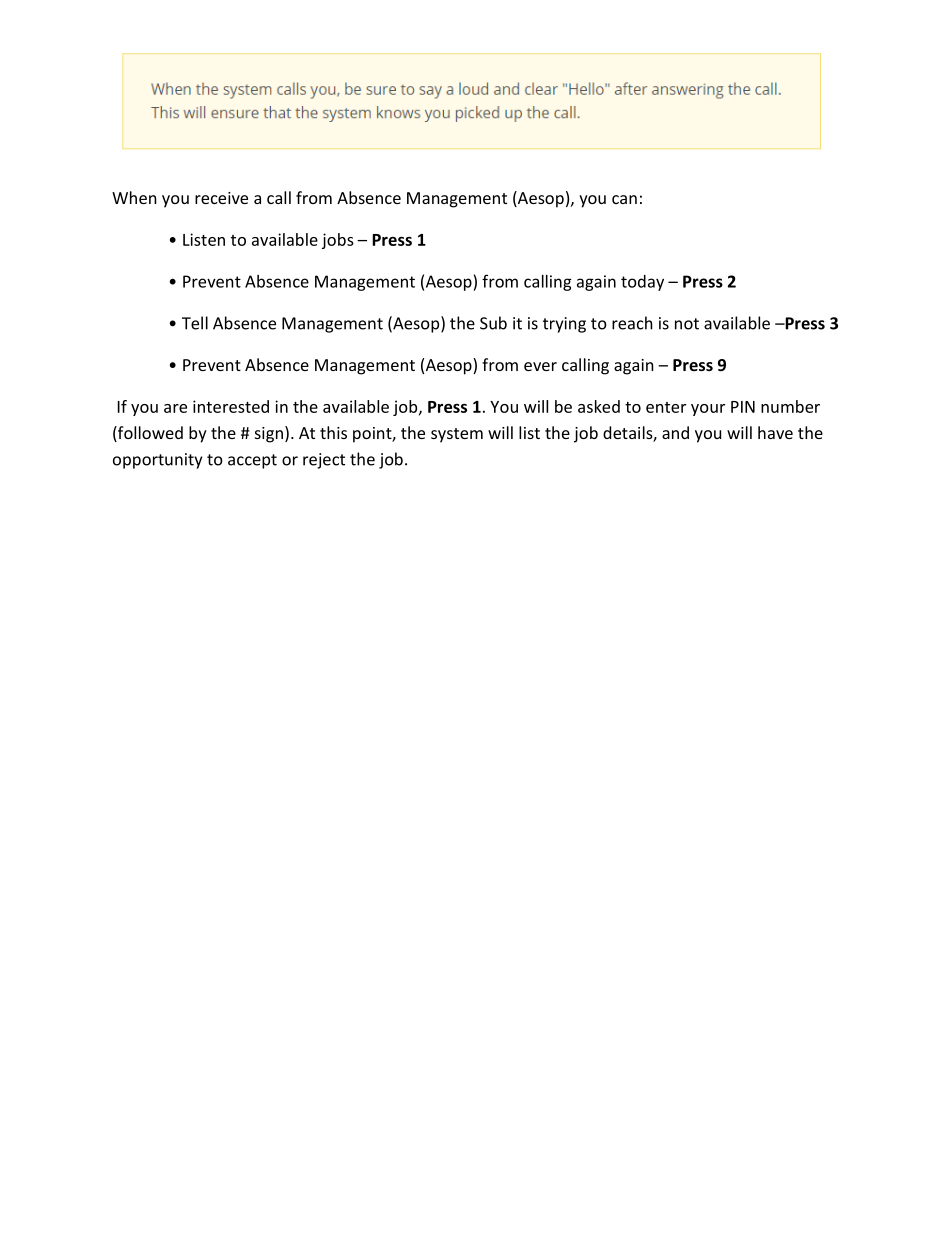 The width and height of the image is (952, 1233). Describe the element at coordinates (743, 407) in the image. I see `PIN` at that location.
